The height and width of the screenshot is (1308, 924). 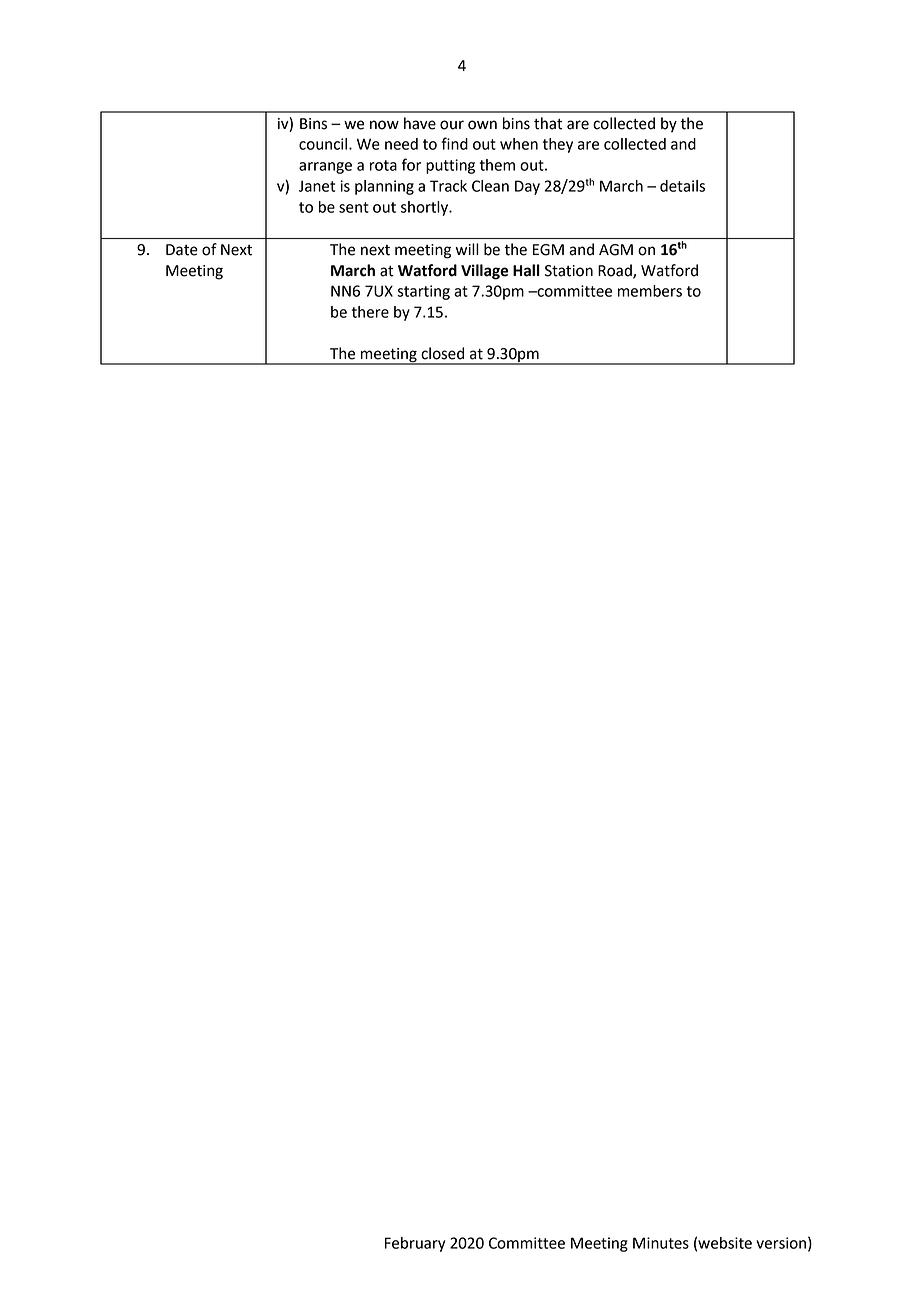 I want to click on February, so click(x=415, y=1244).
